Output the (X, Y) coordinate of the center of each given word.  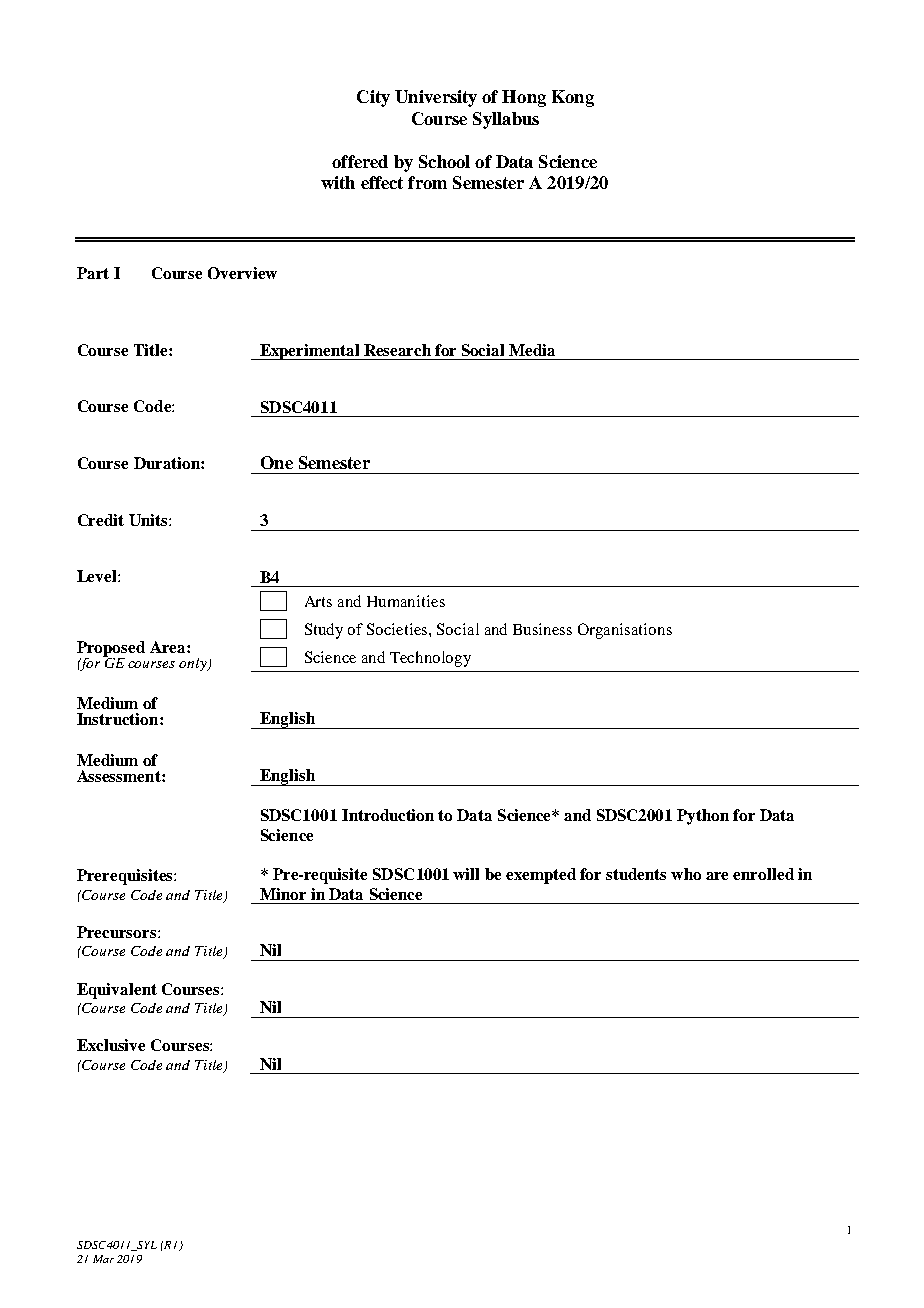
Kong (573, 98)
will (466, 874)
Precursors (118, 932)
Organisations (625, 631)
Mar (103, 1259)
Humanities (406, 601)
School (444, 161)
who (686, 874)
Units (149, 520)
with (338, 182)
